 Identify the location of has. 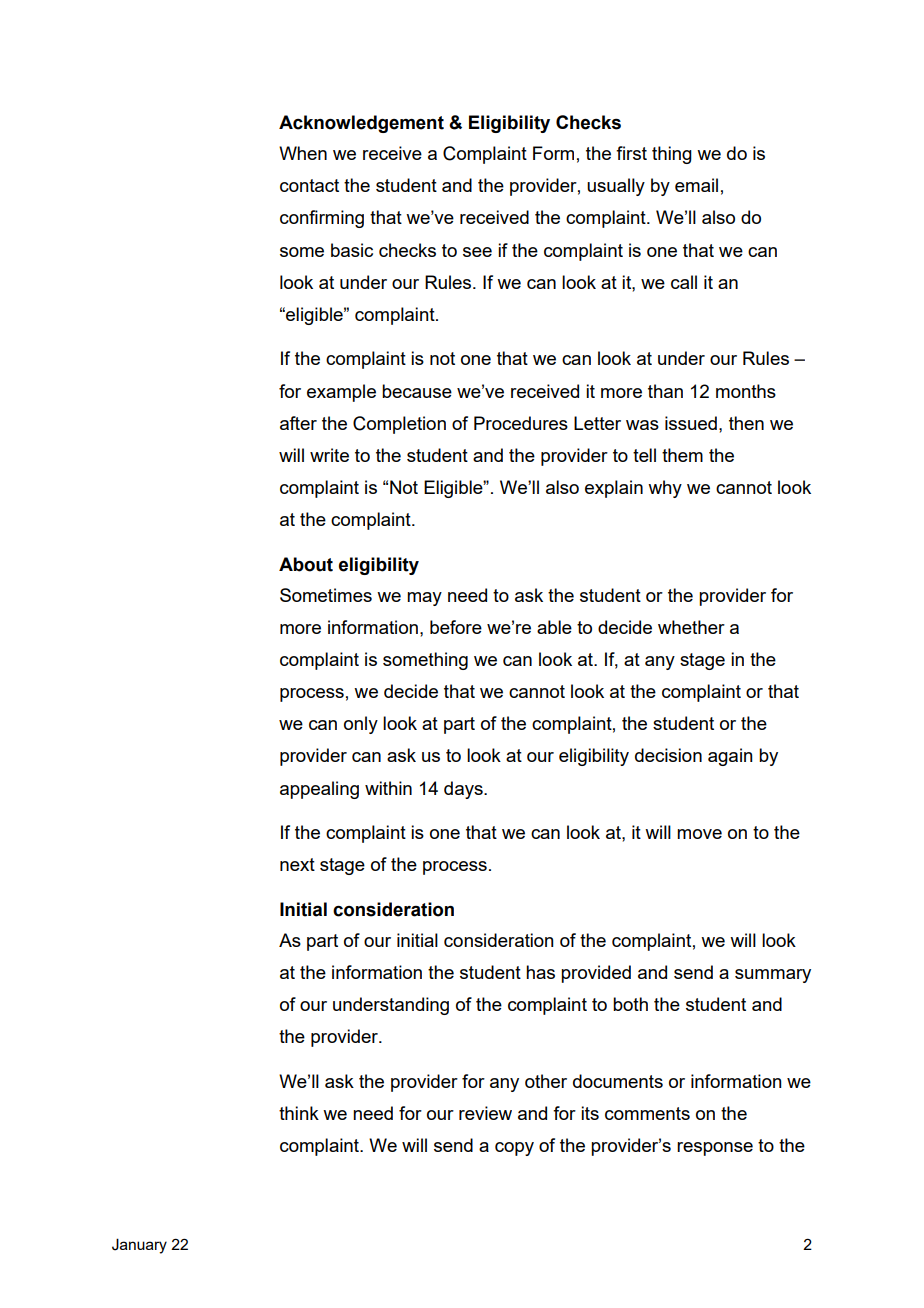
(540, 972).
